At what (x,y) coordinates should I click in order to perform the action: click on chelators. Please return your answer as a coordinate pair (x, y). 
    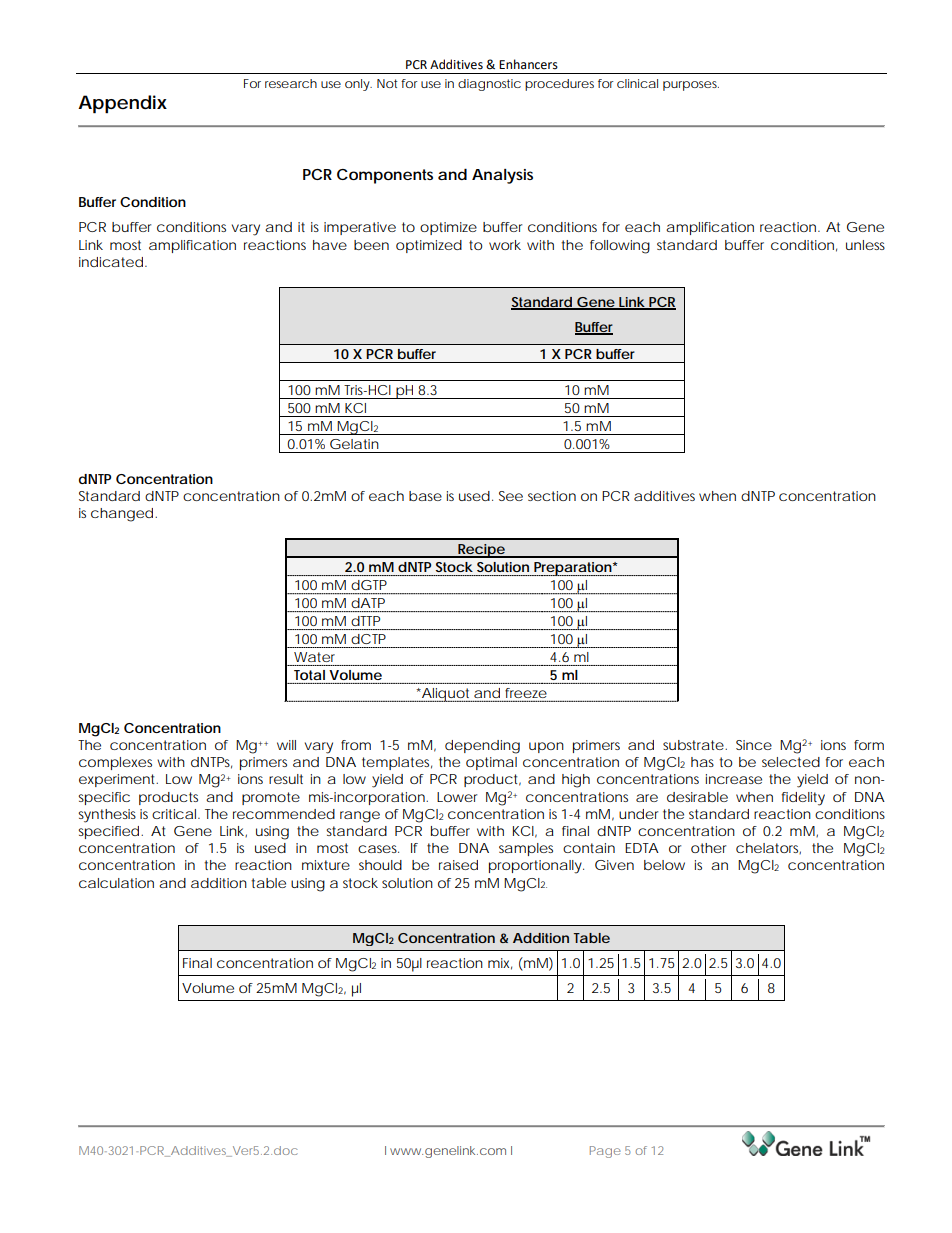
    Looking at the image, I should click on (768, 848).
